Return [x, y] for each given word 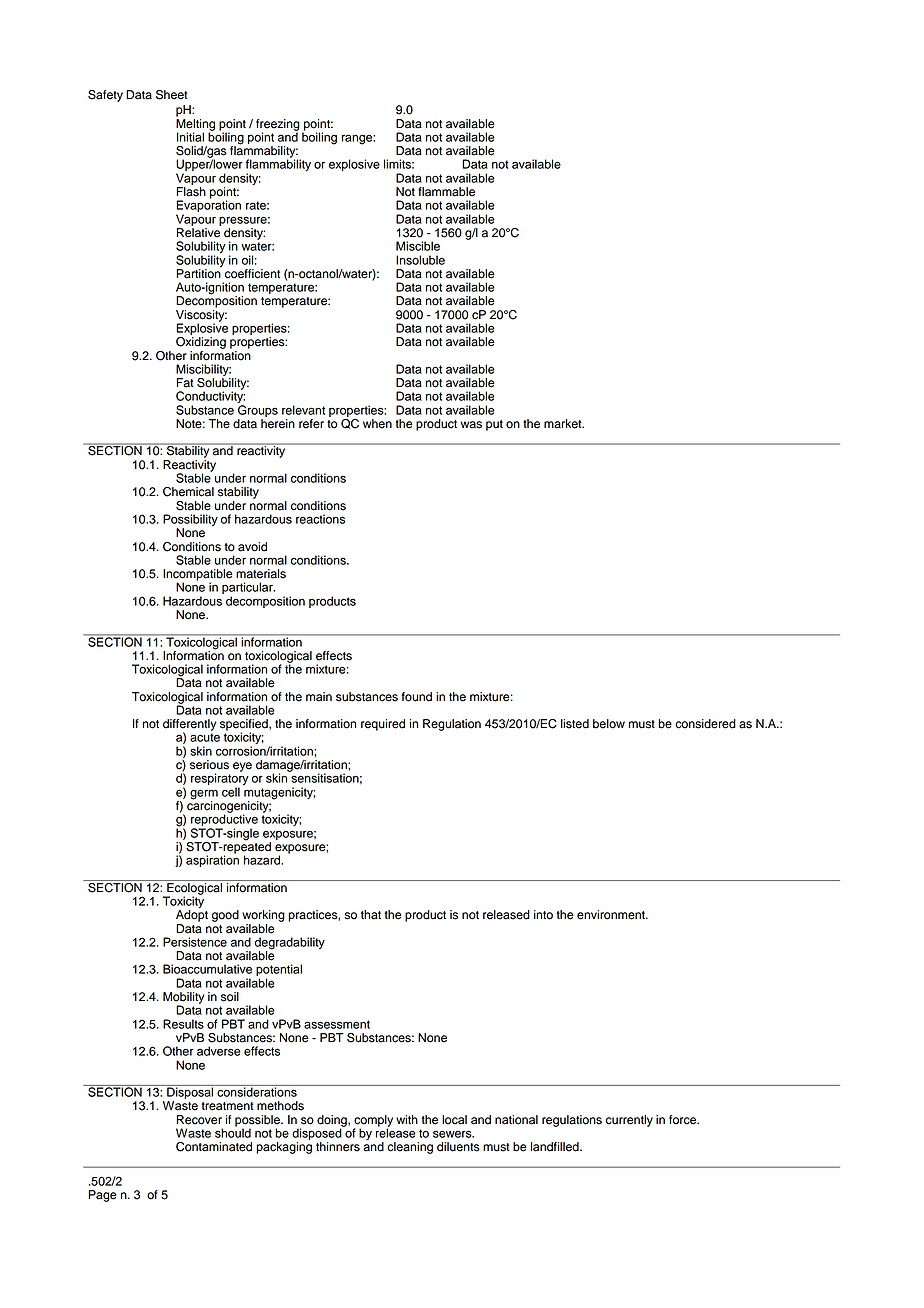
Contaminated [214, 1147]
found [417, 697]
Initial [190, 137]
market [564, 424]
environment [612, 915]
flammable [446, 192]
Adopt [192, 916]
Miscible [418, 246]
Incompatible [198, 576]
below [609, 724]
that [371, 915]
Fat [185, 383]
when [377, 424]
